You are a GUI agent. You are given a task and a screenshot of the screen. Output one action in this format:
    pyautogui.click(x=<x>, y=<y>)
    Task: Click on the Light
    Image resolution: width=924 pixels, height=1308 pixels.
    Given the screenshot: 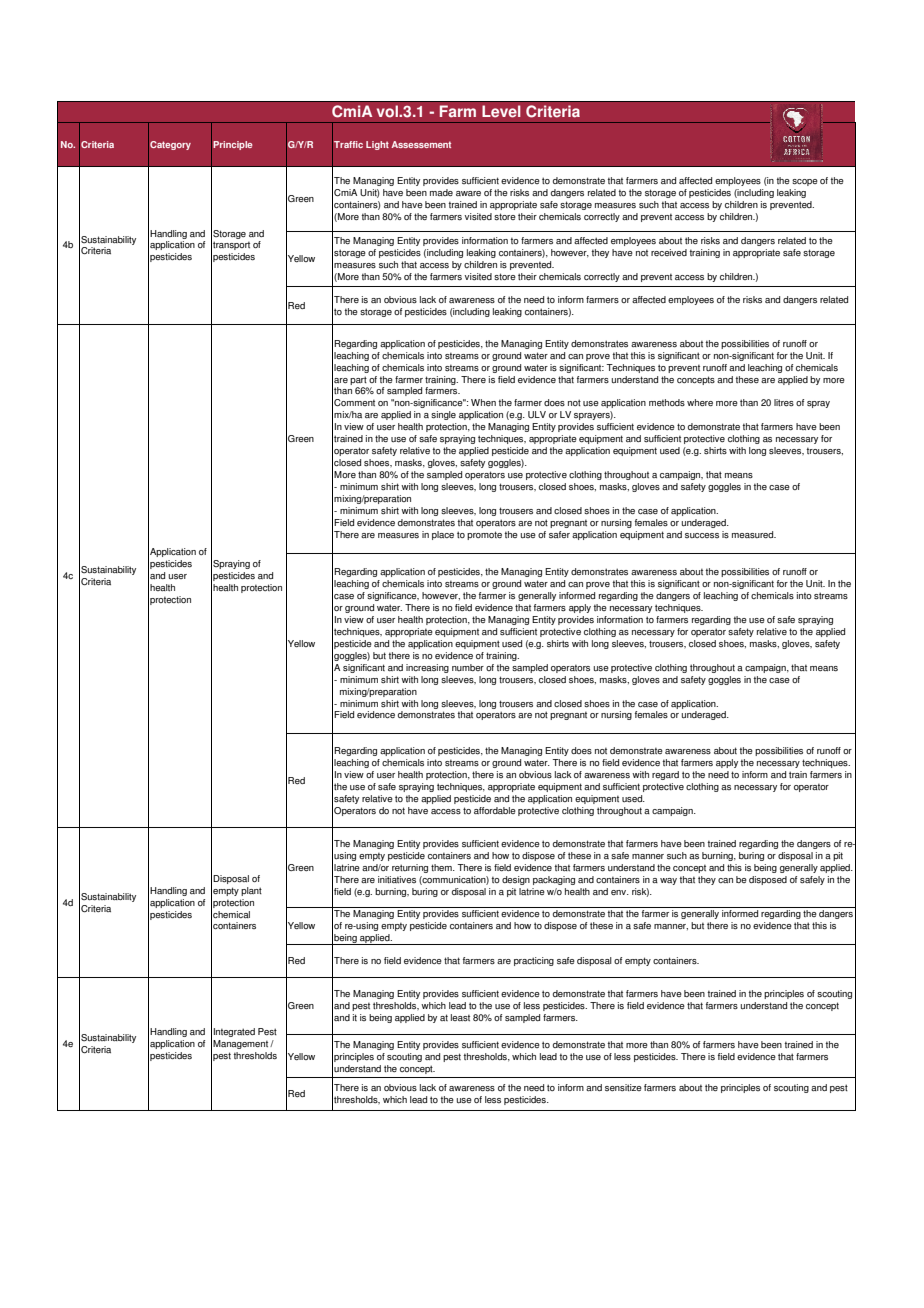 What is the action you would take?
    pyautogui.click(x=377, y=145)
